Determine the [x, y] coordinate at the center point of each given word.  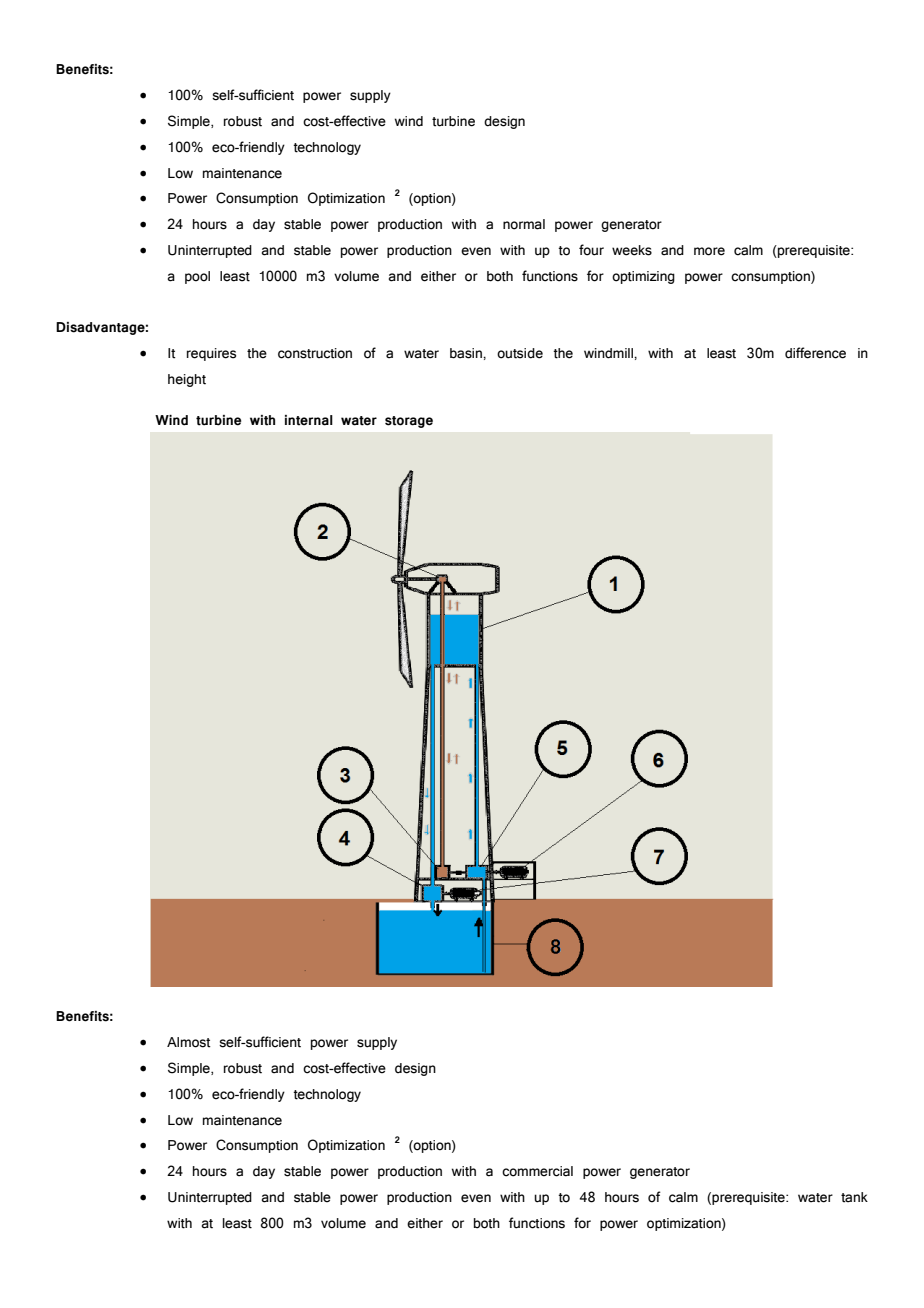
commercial [537, 1171]
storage [409, 422]
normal [524, 224]
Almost [189, 1042]
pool [197, 277]
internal [309, 420]
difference [815, 353]
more [709, 251]
